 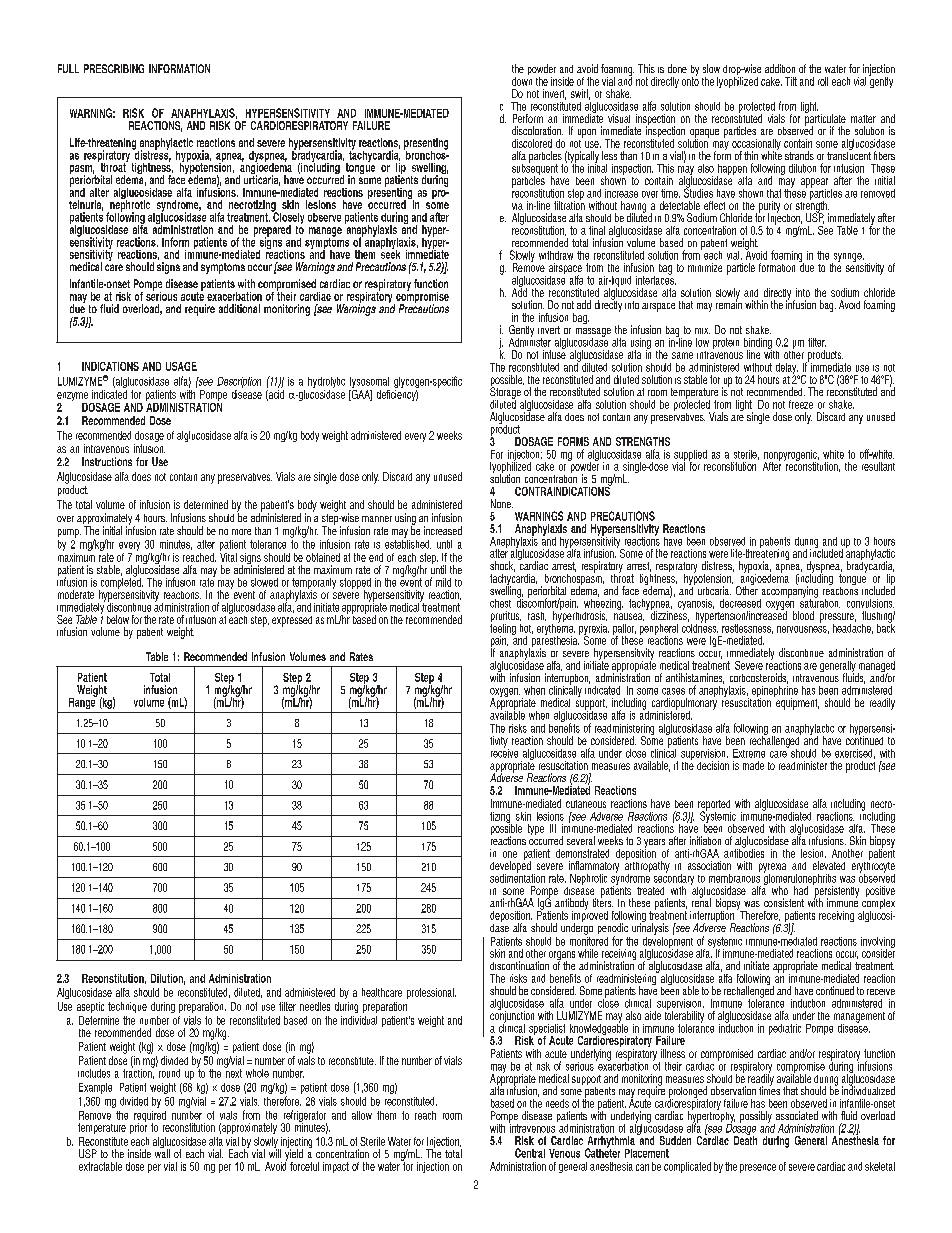 I want to click on Central, so click(x=530, y=1153).
